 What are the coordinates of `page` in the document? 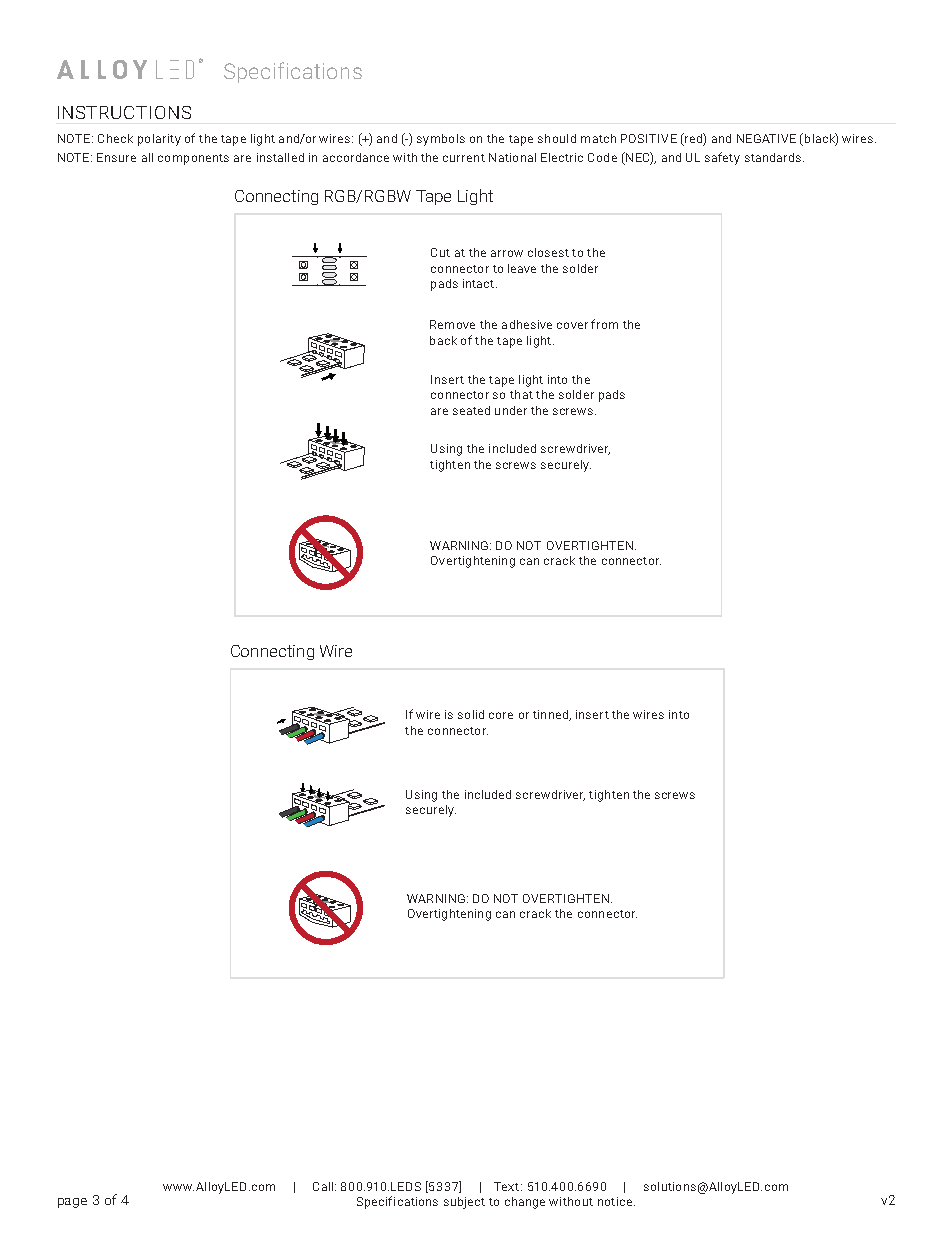 It's located at (72, 1203).
